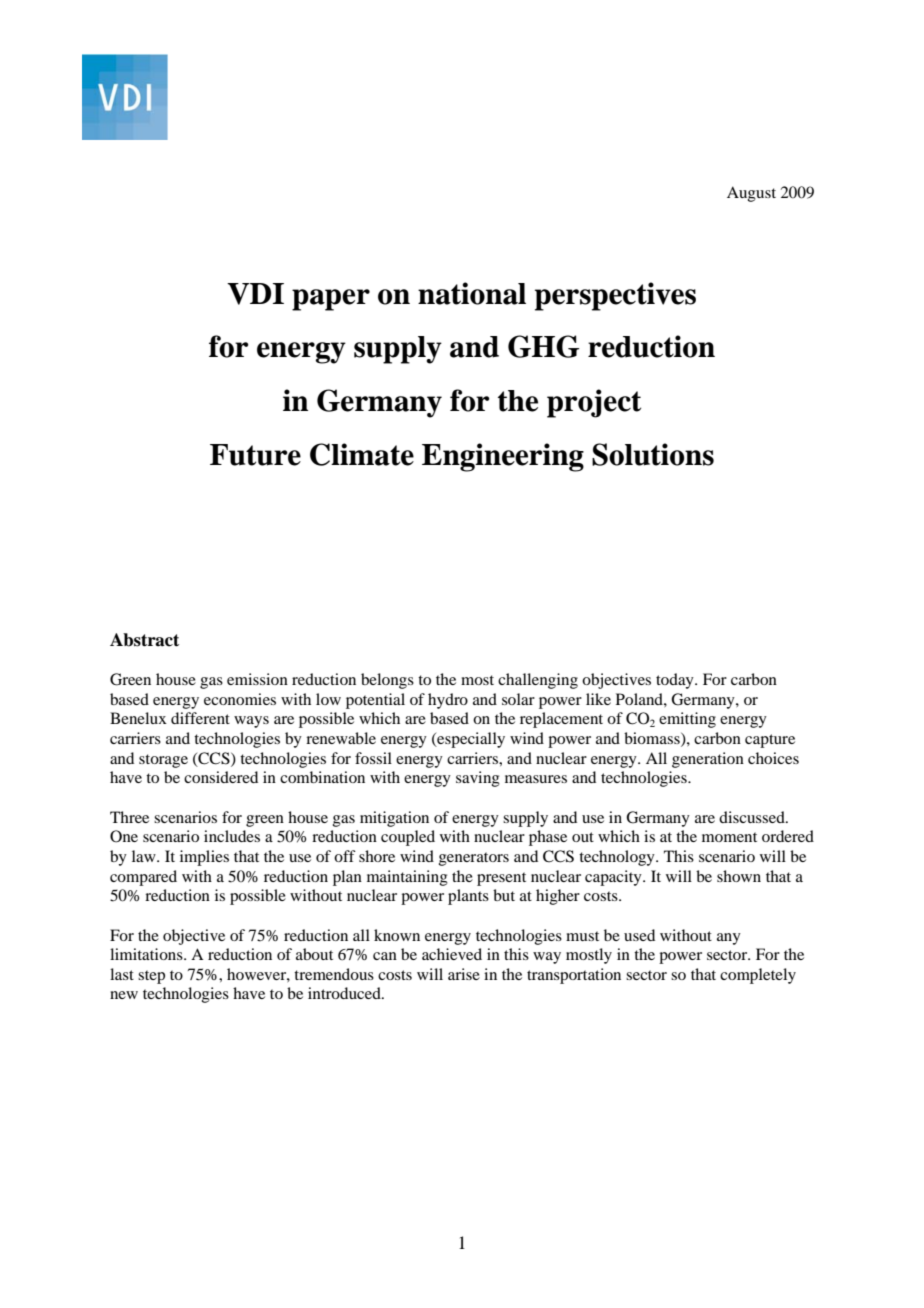 Image resolution: width=924 pixels, height=1308 pixels. What do you see at coordinates (758, 976) in the screenshot?
I see `completely` at bounding box center [758, 976].
